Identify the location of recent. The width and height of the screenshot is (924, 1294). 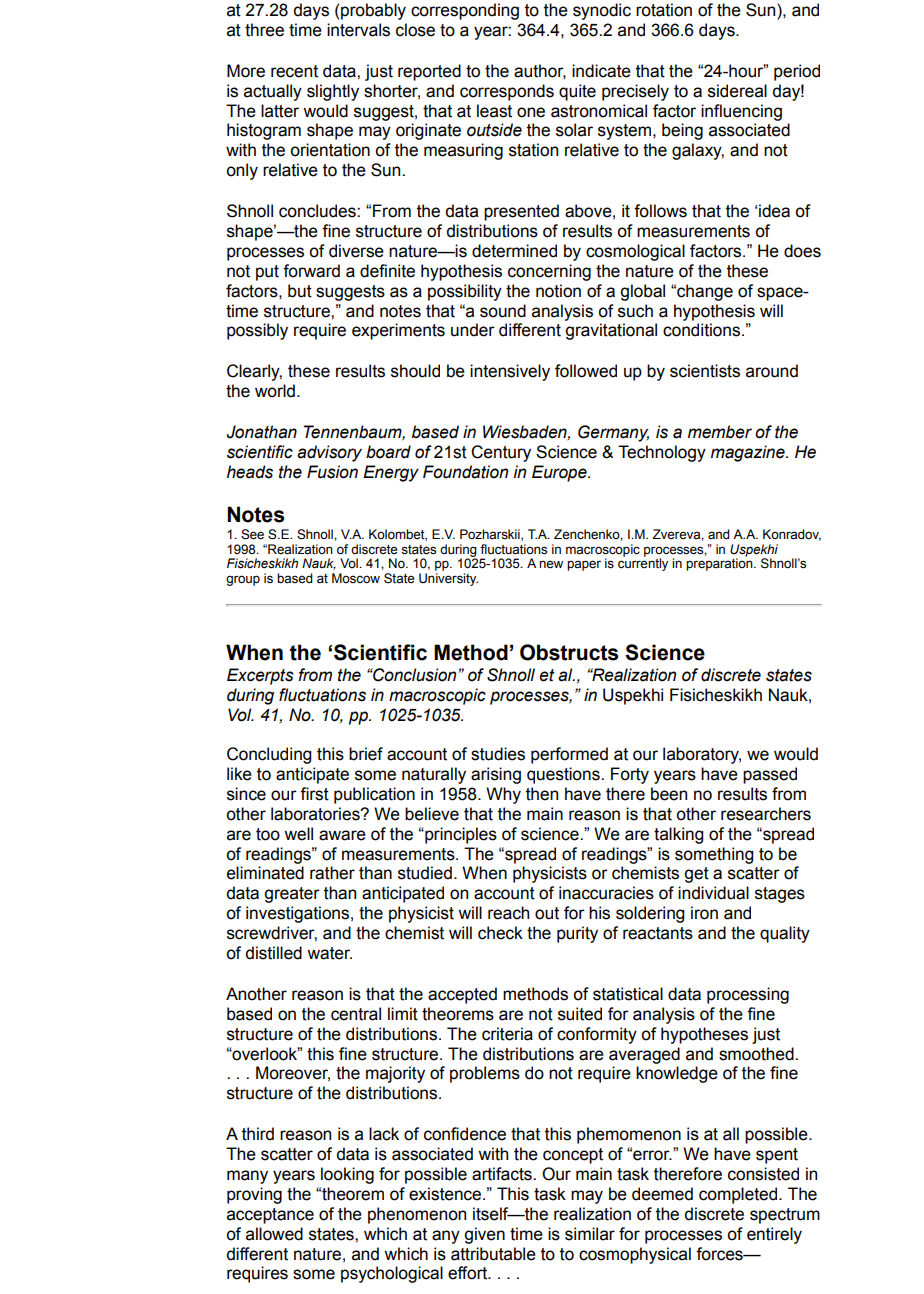
(294, 71).
